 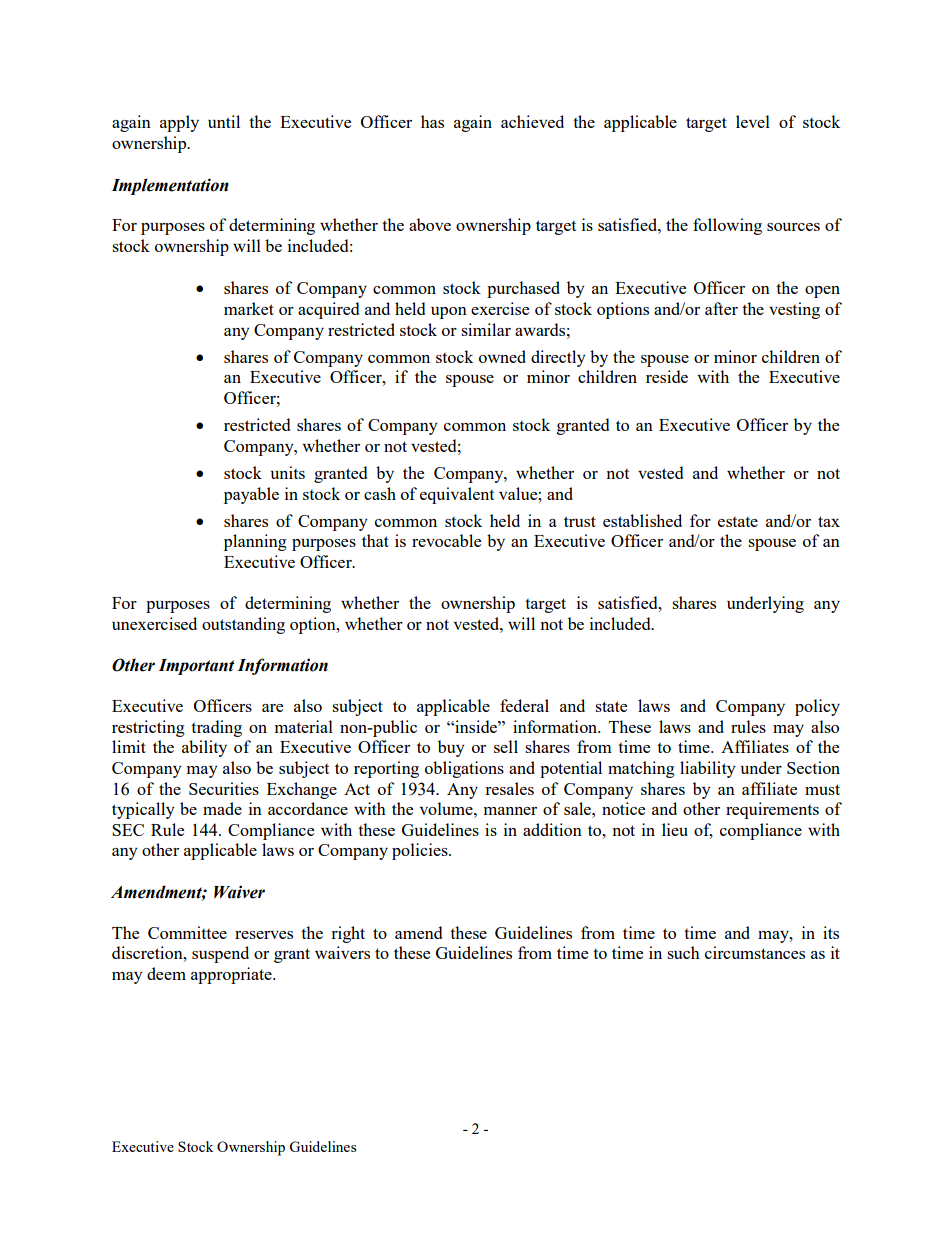 What do you see at coordinates (446, 540) in the screenshot?
I see `revocable` at bounding box center [446, 540].
